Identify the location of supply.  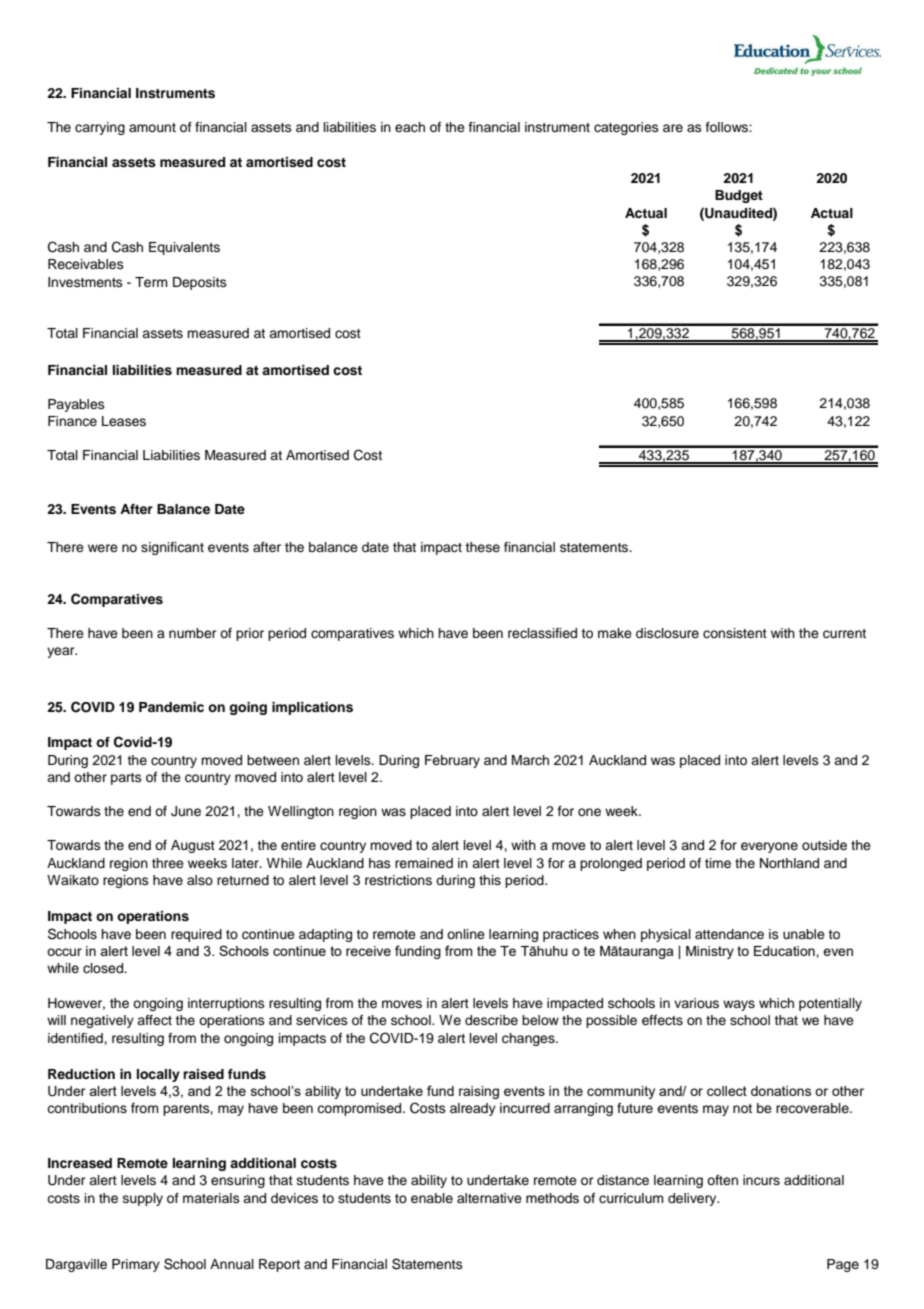
(143, 1199).
